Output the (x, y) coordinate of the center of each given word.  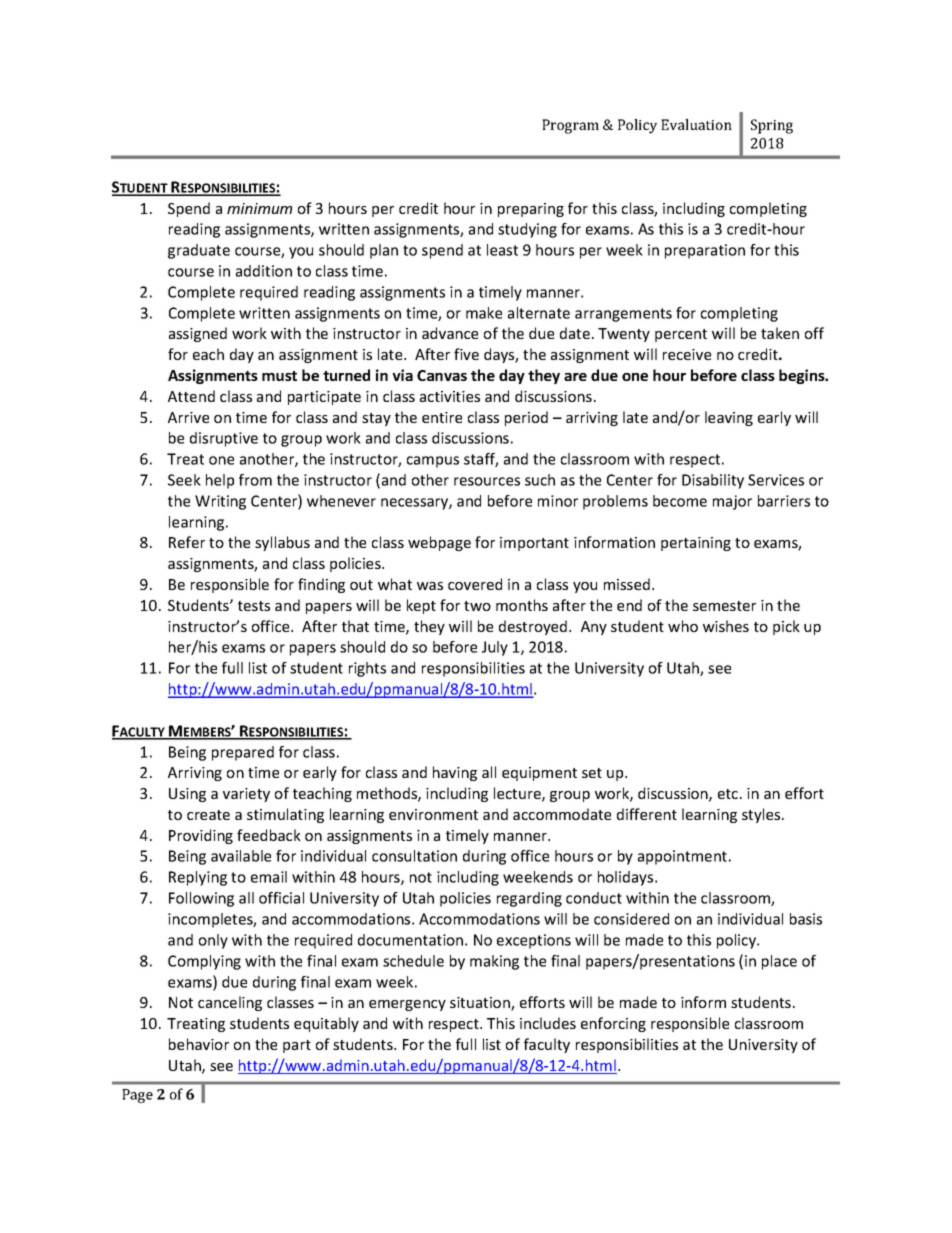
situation (481, 1004)
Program (570, 126)
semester (724, 606)
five (466, 354)
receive (687, 354)
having (455, 773)
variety (246, 795)
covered (475, 584)
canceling (230, 1003)
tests (254, 606)
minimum (259, 208)
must (279, 376)
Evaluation (696, 124)
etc (729, 794)
